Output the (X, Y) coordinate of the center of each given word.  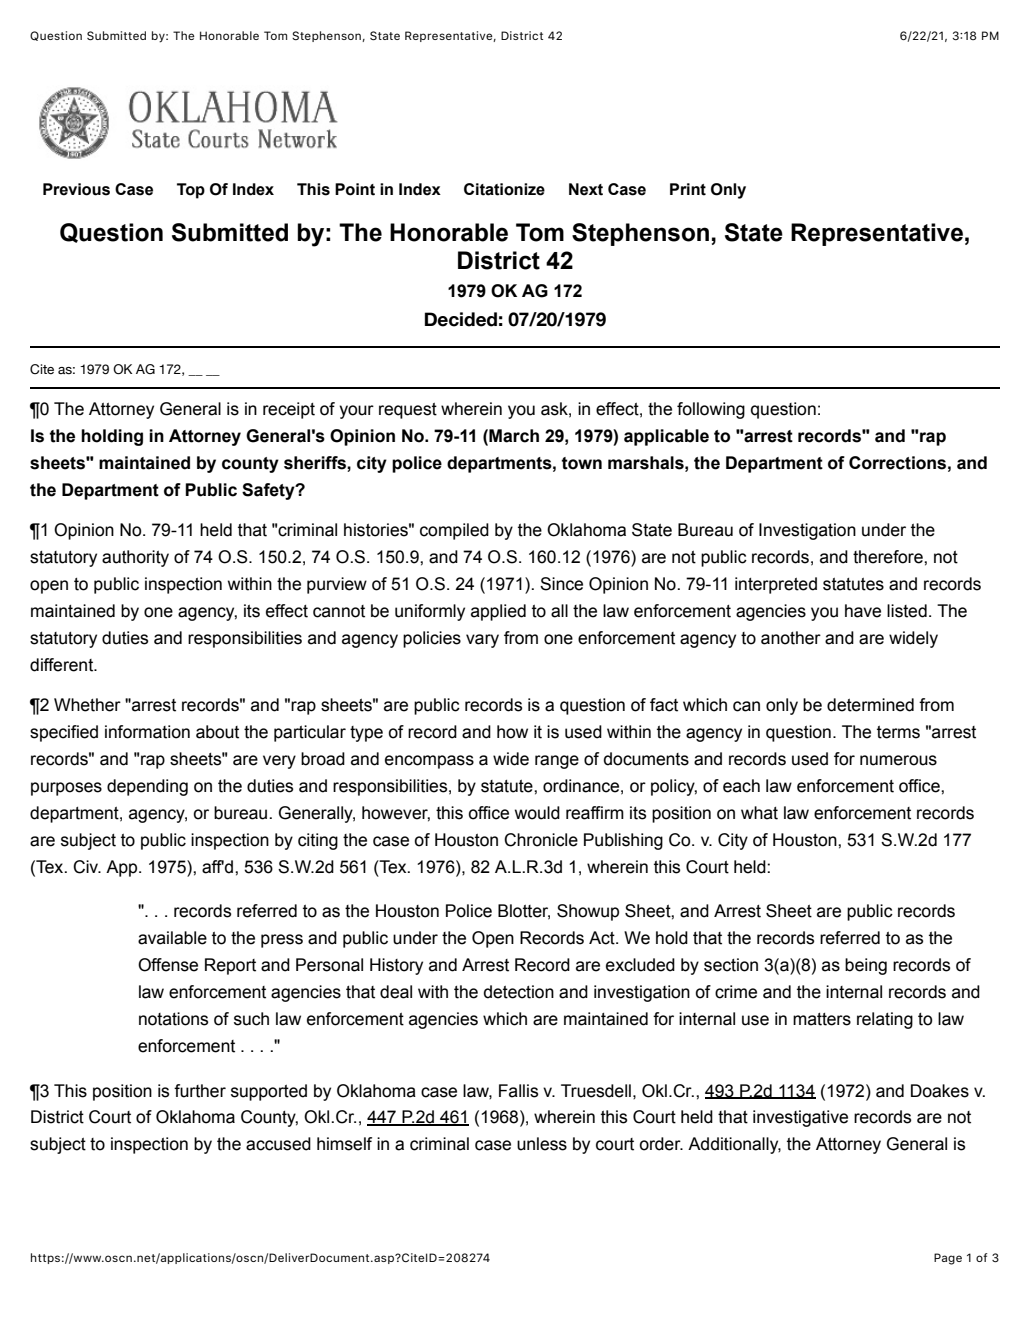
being (866, 966)
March (513, 436)
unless (542, 1144)
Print (688, 189)
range (557, 762)
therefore (889, 557)
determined (870, 705)
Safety (269, 491)
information (147, 732)
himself (344, 1144)
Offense (168, 965)
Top (191, 191)
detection (519, 992)
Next (586, 189)
